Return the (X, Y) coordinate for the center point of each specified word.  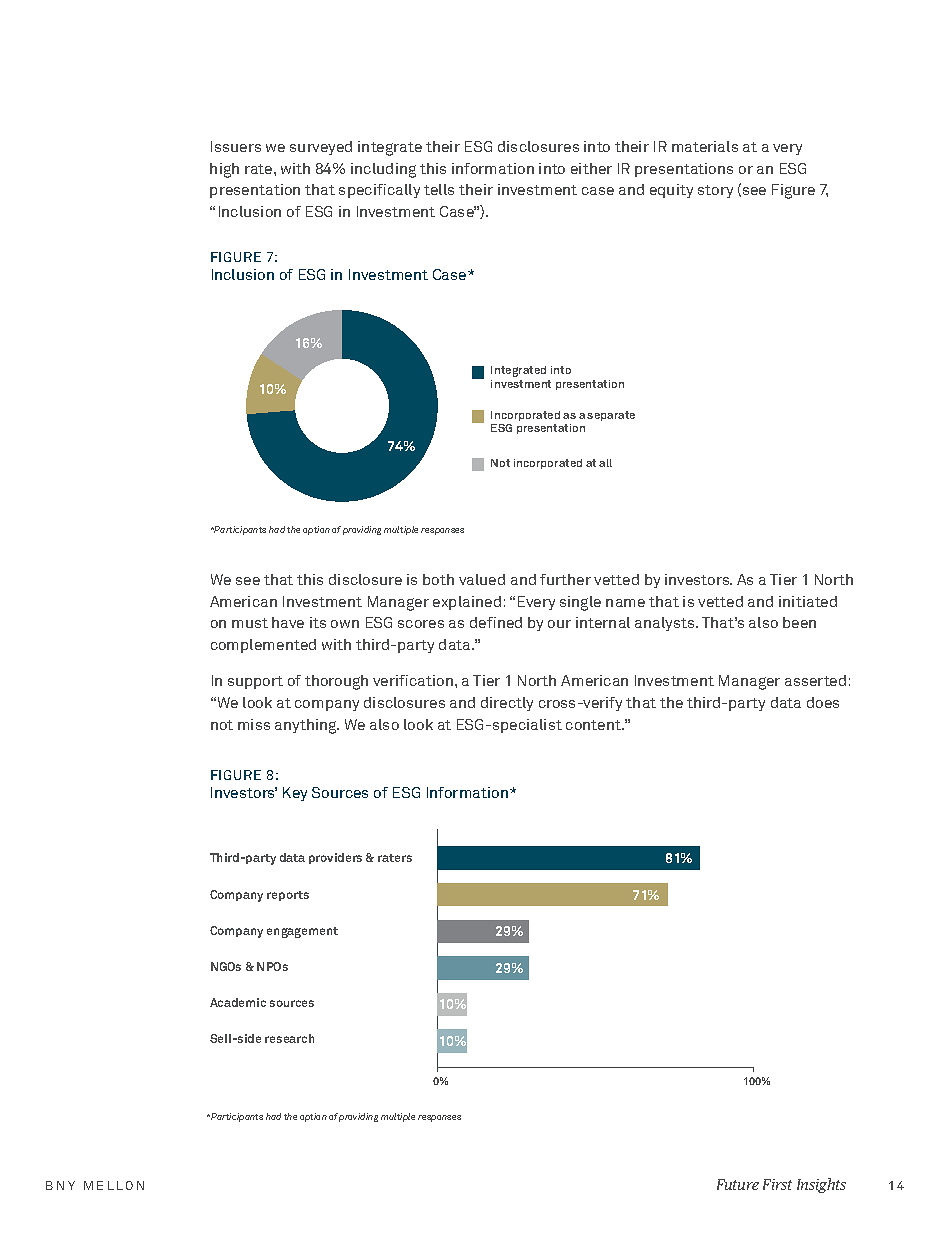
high (224, 170)
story (715, 191)
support (255, 682)
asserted (815, 680)
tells (439, 189)
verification (414, 680)
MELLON (114, 1185)
